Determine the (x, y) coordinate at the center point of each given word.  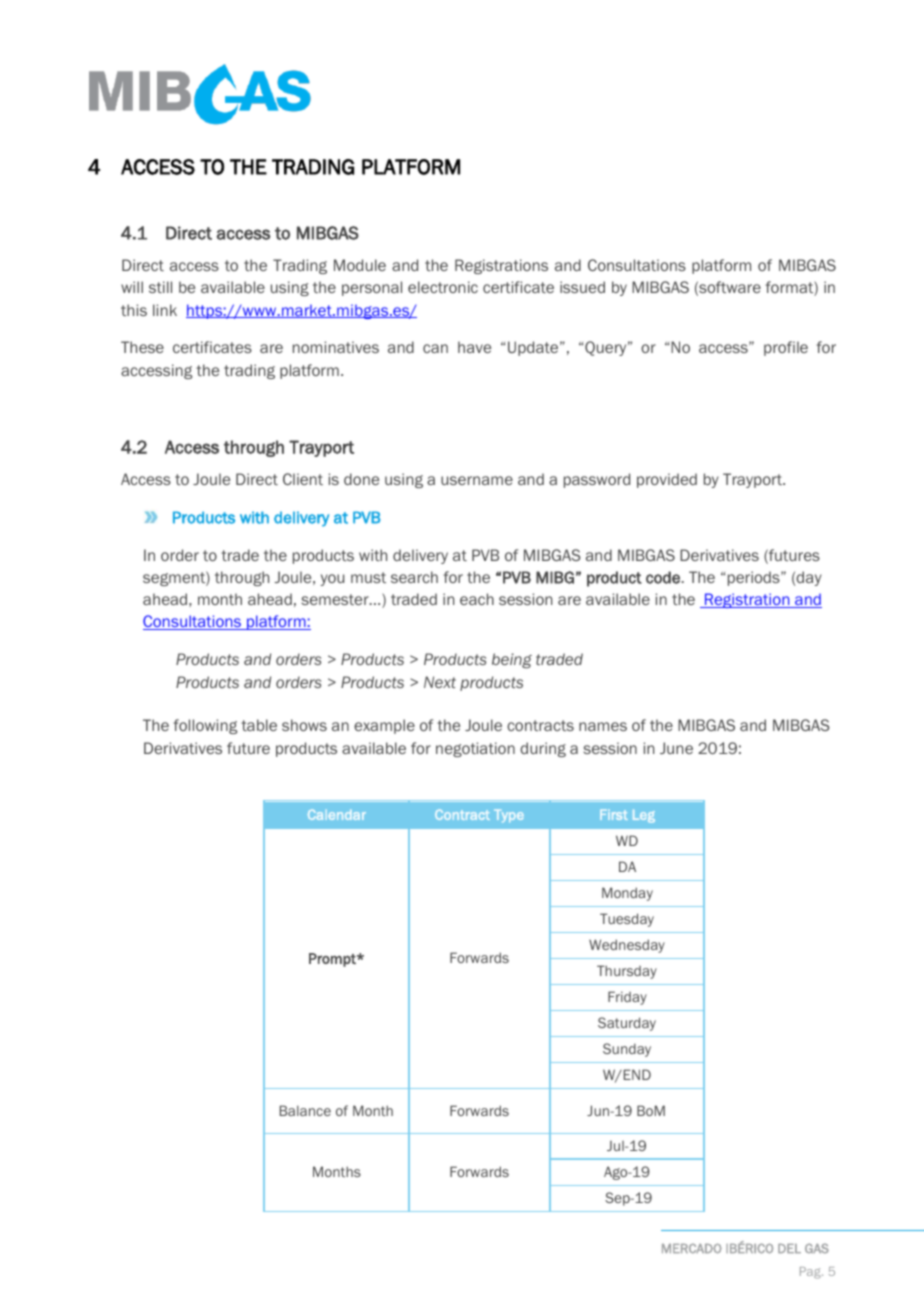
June (676, 748)
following (205, 726)
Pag (811, 1273)
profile (786, 348)
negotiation (475, 749)
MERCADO (692, 1248)
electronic (443, 287)
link (165, 310)
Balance (305, 1110)
